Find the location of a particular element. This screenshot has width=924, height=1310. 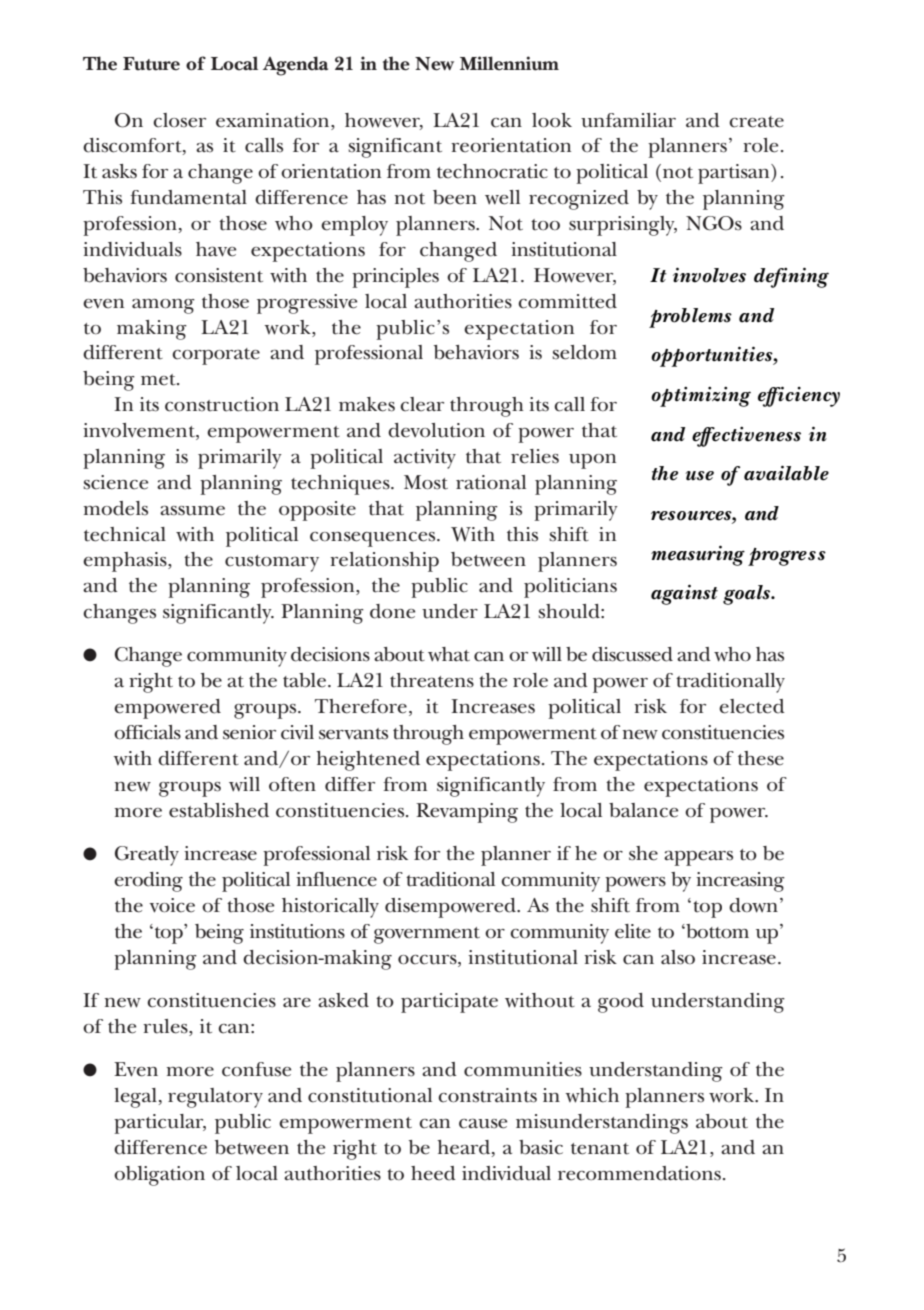

obligation is located at coordinates (159, 1176).
